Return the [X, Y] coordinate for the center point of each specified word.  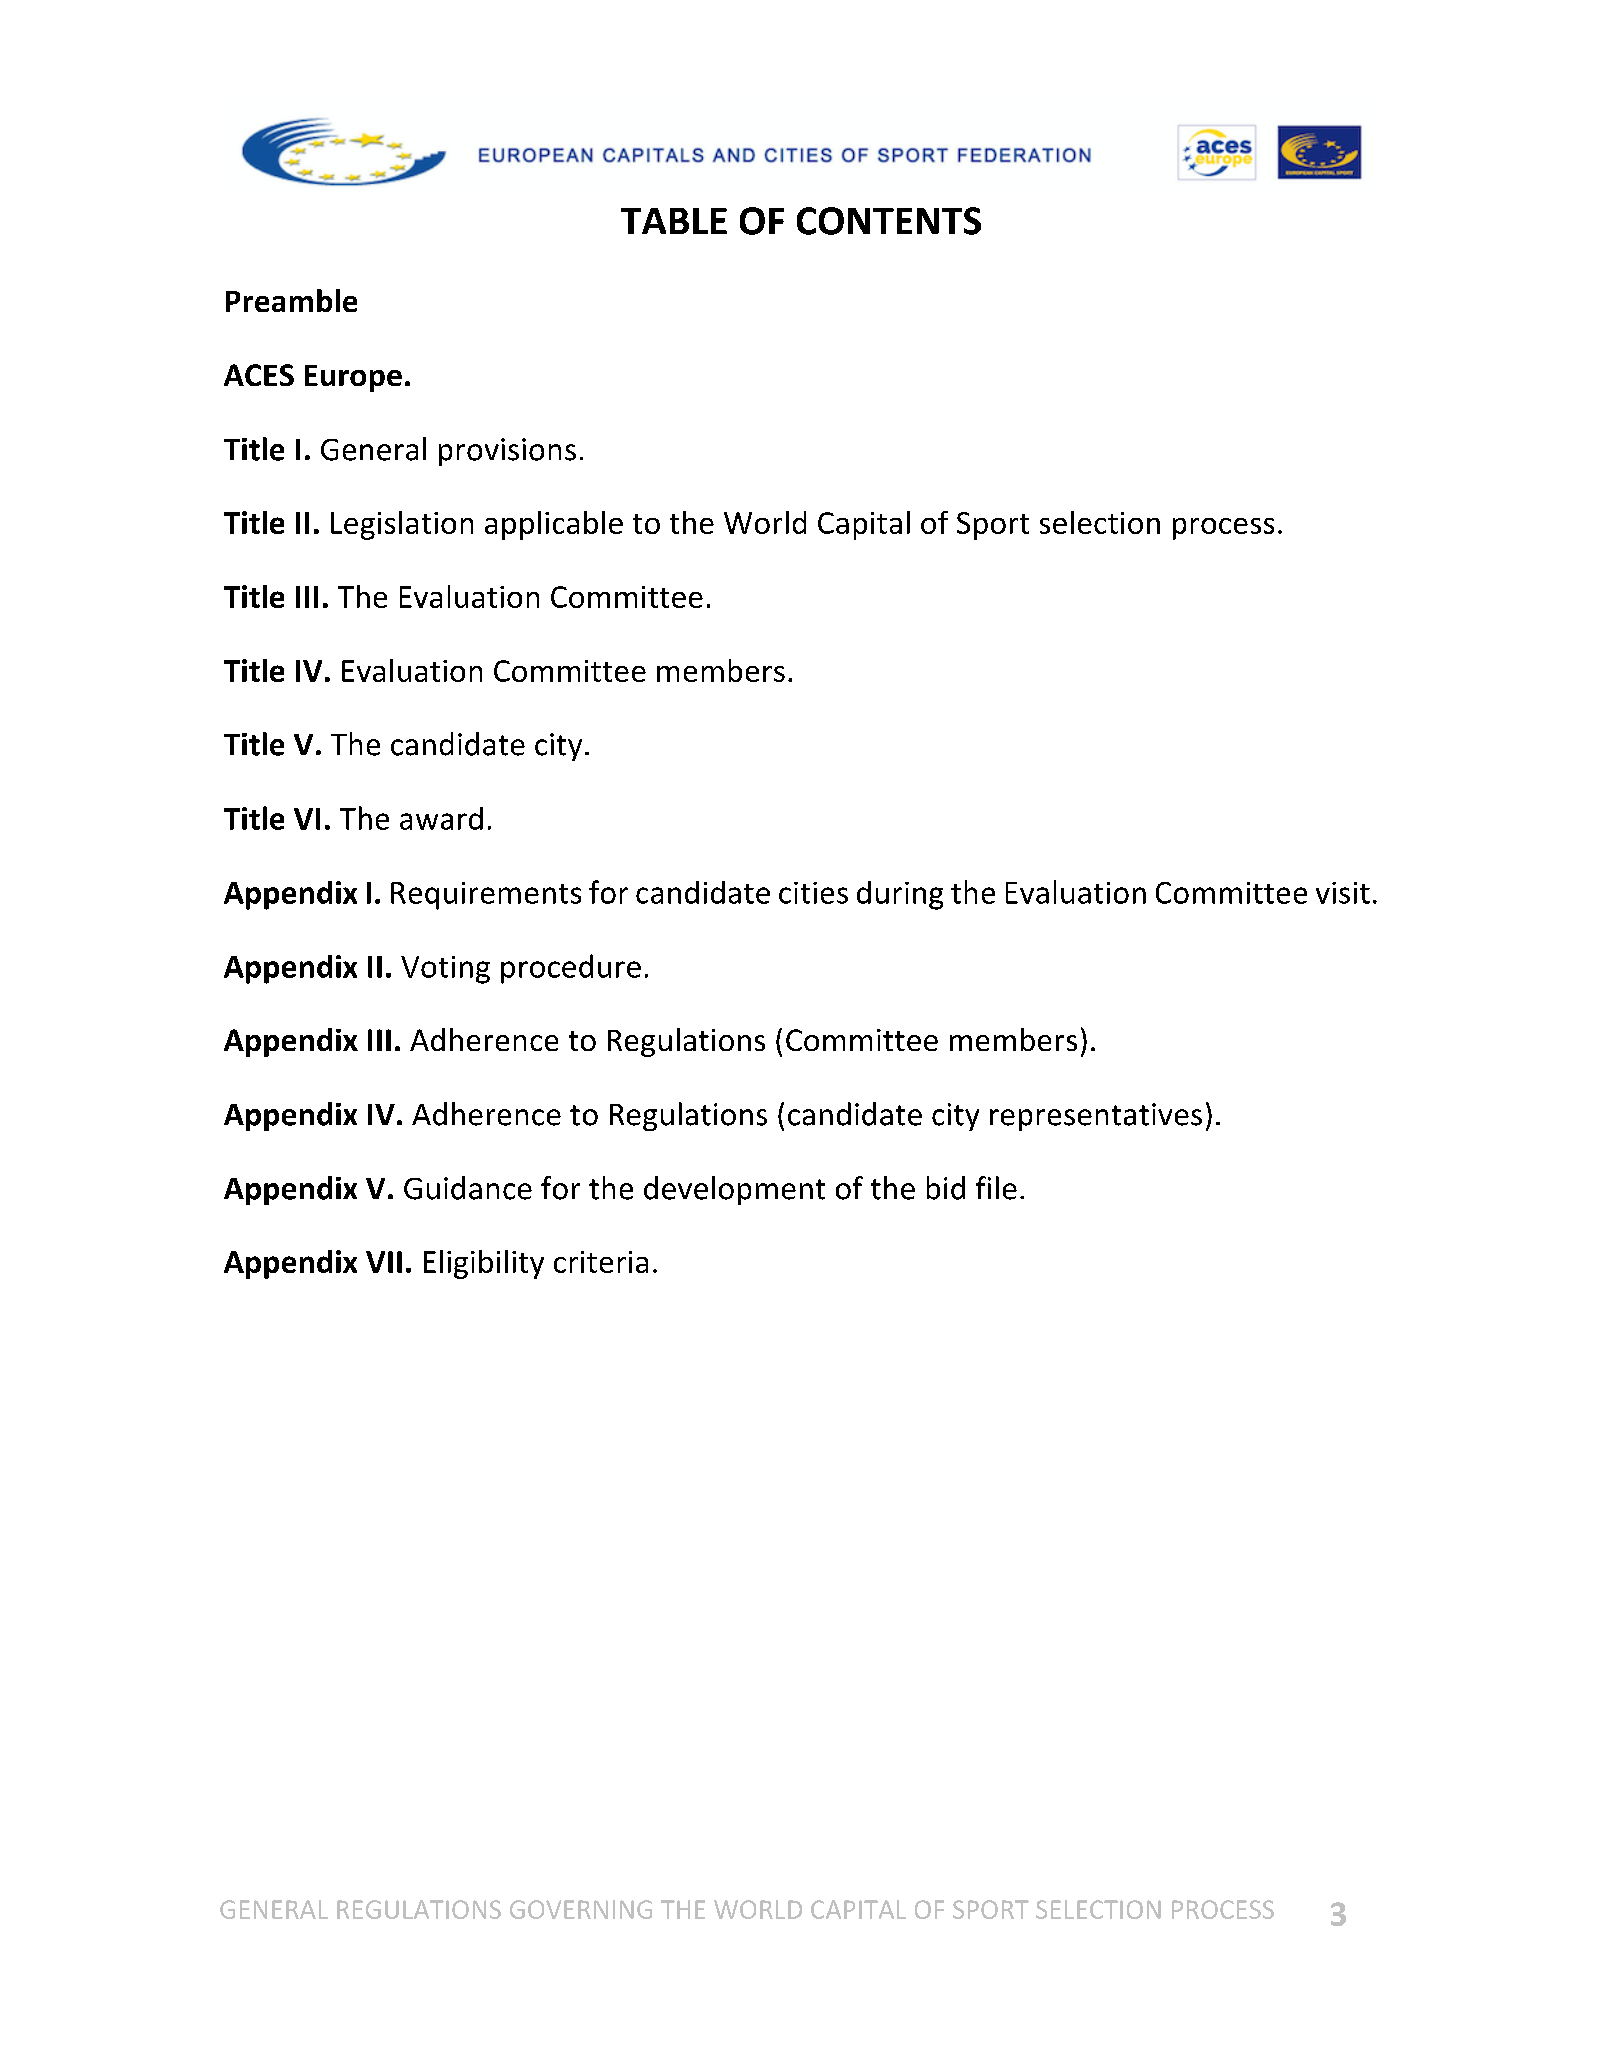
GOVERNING [581, 1909]
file [996, 1188]
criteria [601, 1262]
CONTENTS [889, 221]
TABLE [674, 221]
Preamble [291, 300]
